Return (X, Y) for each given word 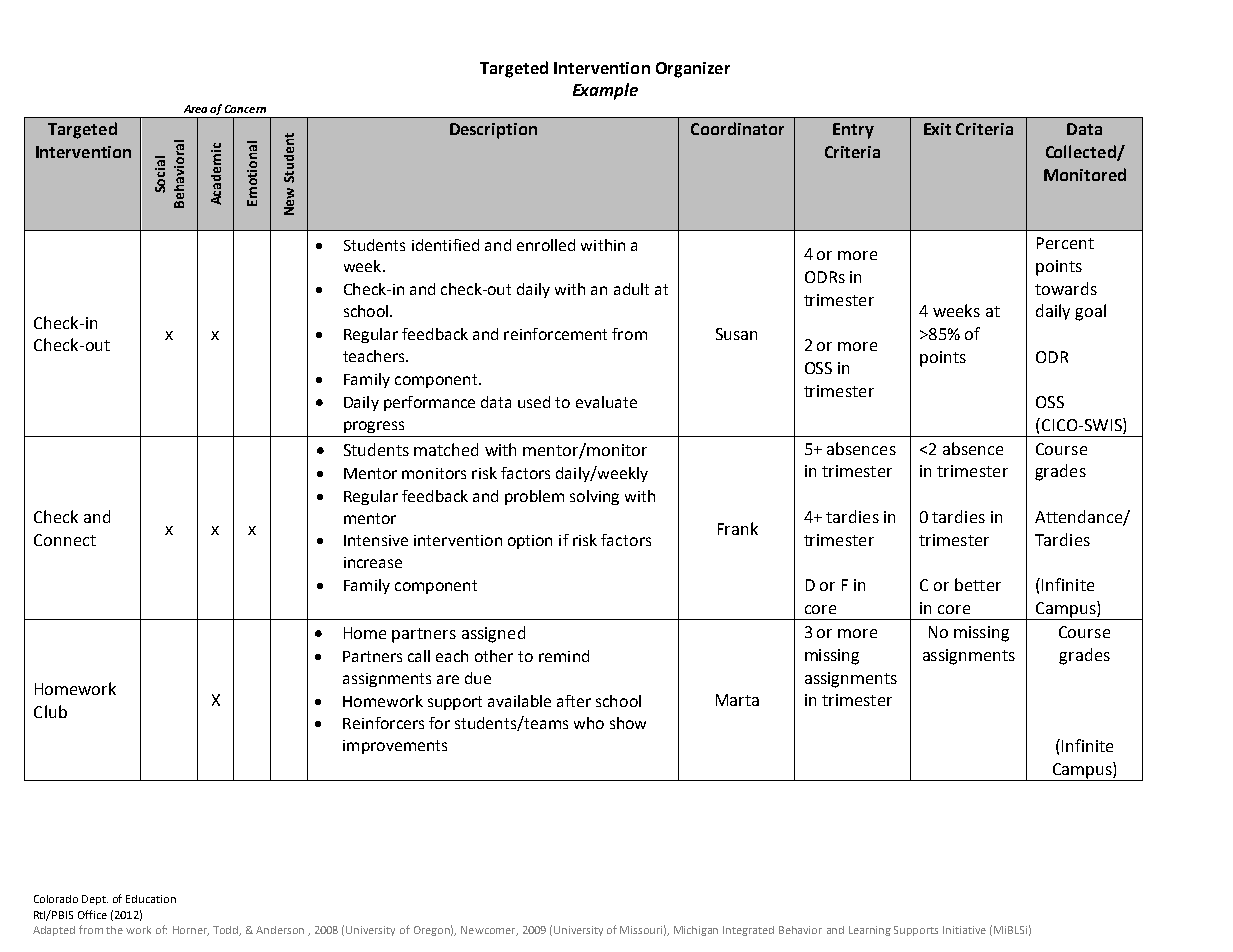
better (978, 584)
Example (605, 91)
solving (594, 497)
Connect (65, 540)
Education (151, 899)
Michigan (696, 931)
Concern (245, 109)
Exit (937, 129)
